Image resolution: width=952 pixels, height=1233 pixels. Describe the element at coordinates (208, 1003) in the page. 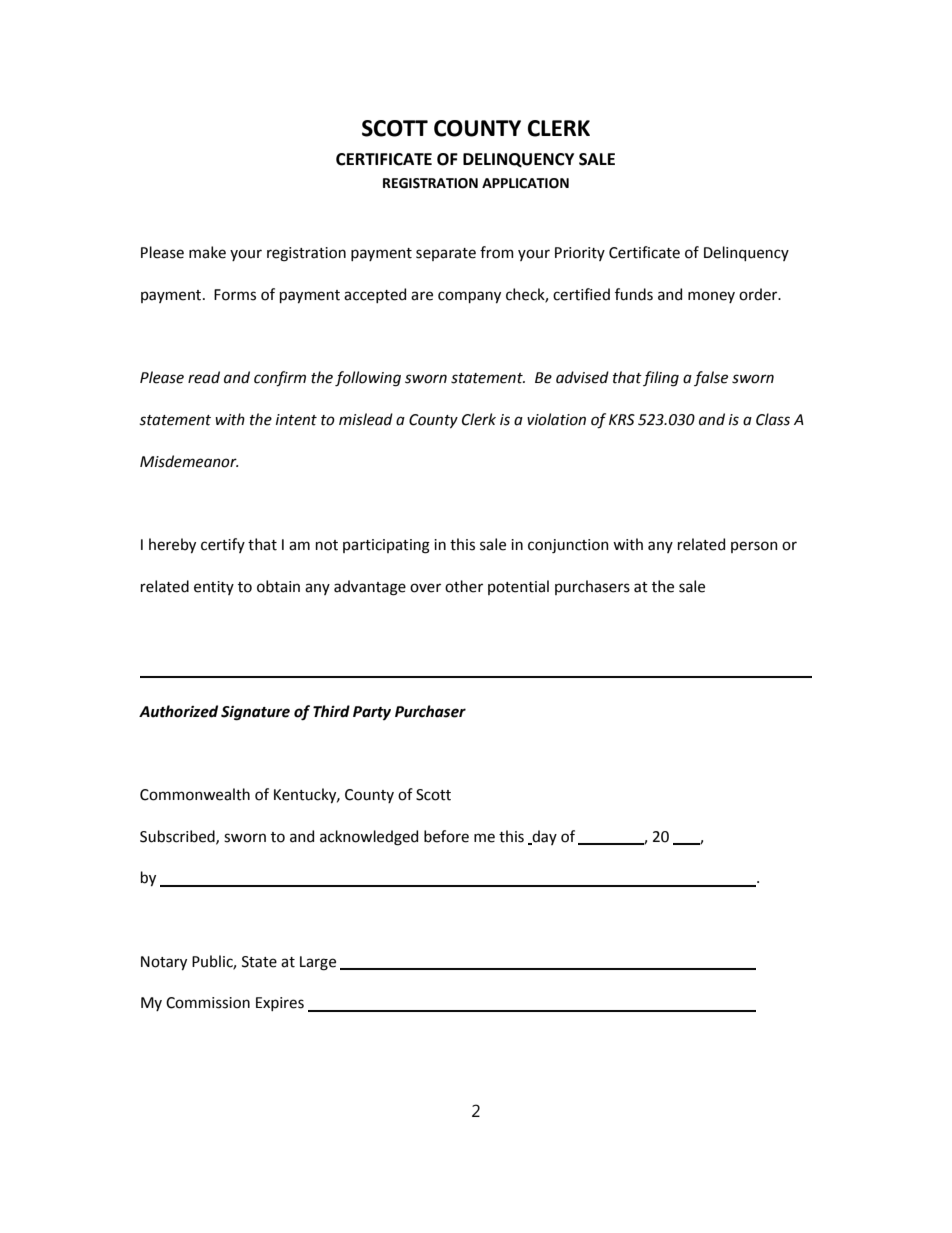

I see `Commission` at that location.
